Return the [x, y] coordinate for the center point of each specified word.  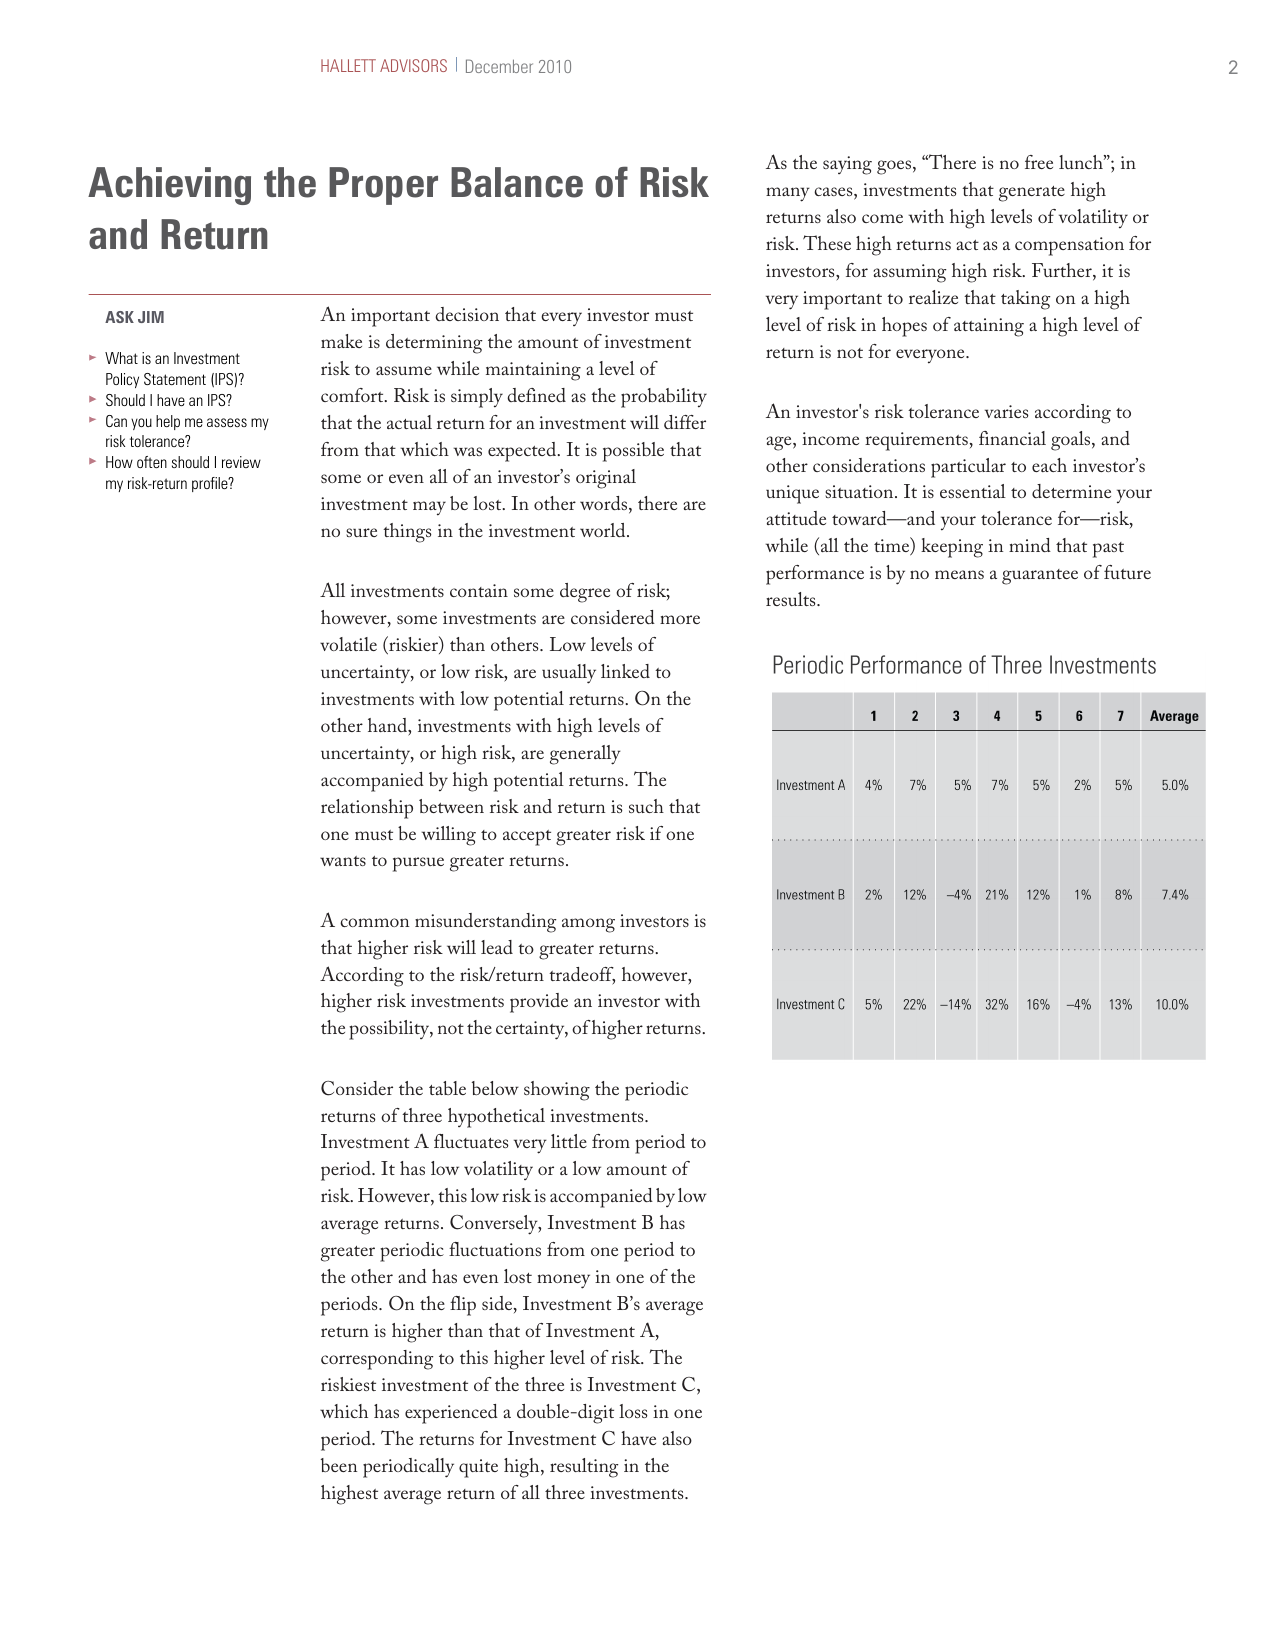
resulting [584, 1468]
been [339, 1465]
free [1039, 162]
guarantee [1040, 577]
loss [633, 1411]
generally [585, 755]
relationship [367, 809]
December [499, 66]
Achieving [169, 186]
